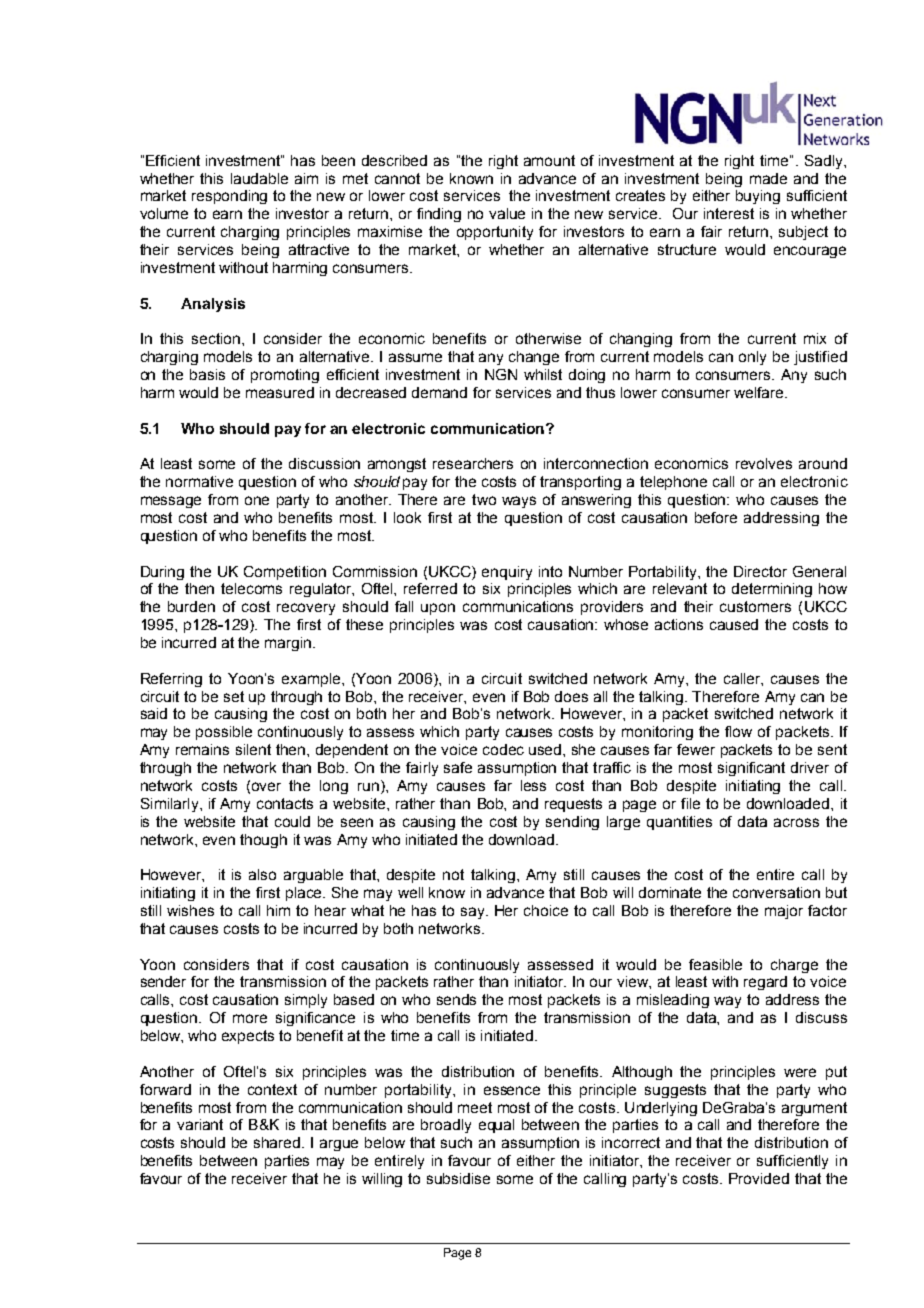 This screenshot has height=1308, width=924. Describe the element at coordinates (784, 912) in the screenshot. I see `major` at that location.
